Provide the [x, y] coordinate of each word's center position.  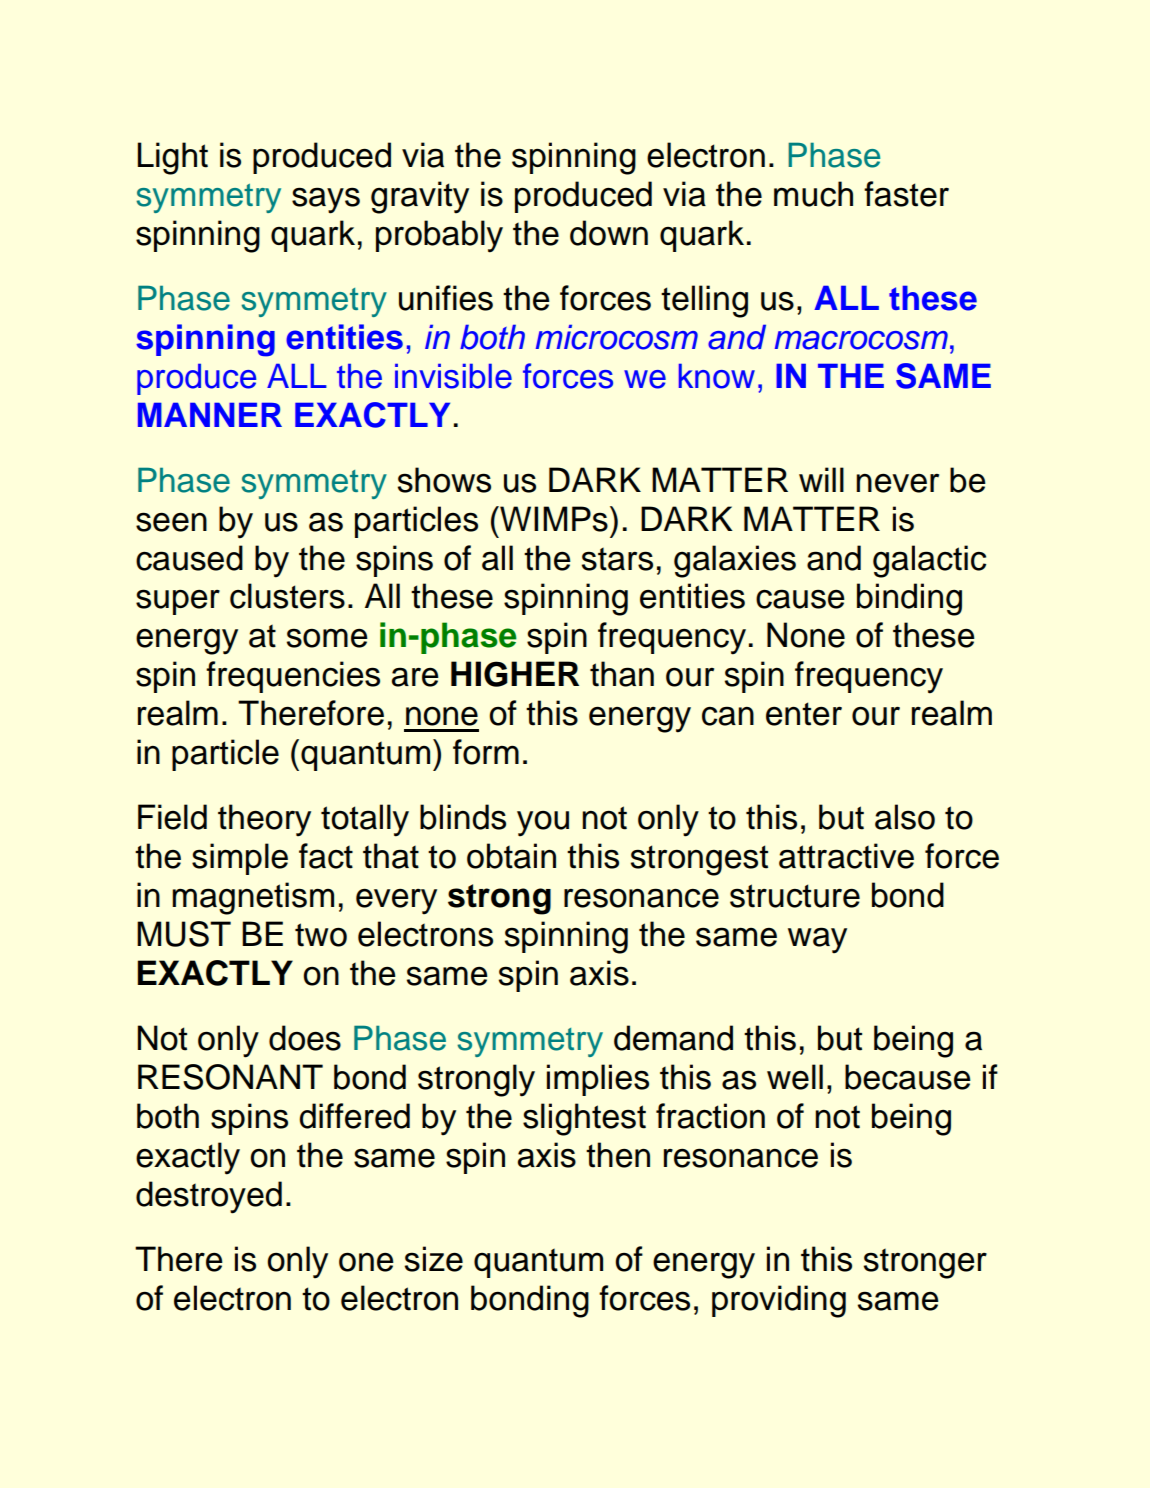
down [609, 233]
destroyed [209, 1197]
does [305, 1038]
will [821, 479]
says [326, 200]
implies [598, 1080]
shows [444, 480]
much [813, 194]
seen [171, 522]
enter [804, 714]
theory [264, 820]
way [817, 940]
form [486, 752]
